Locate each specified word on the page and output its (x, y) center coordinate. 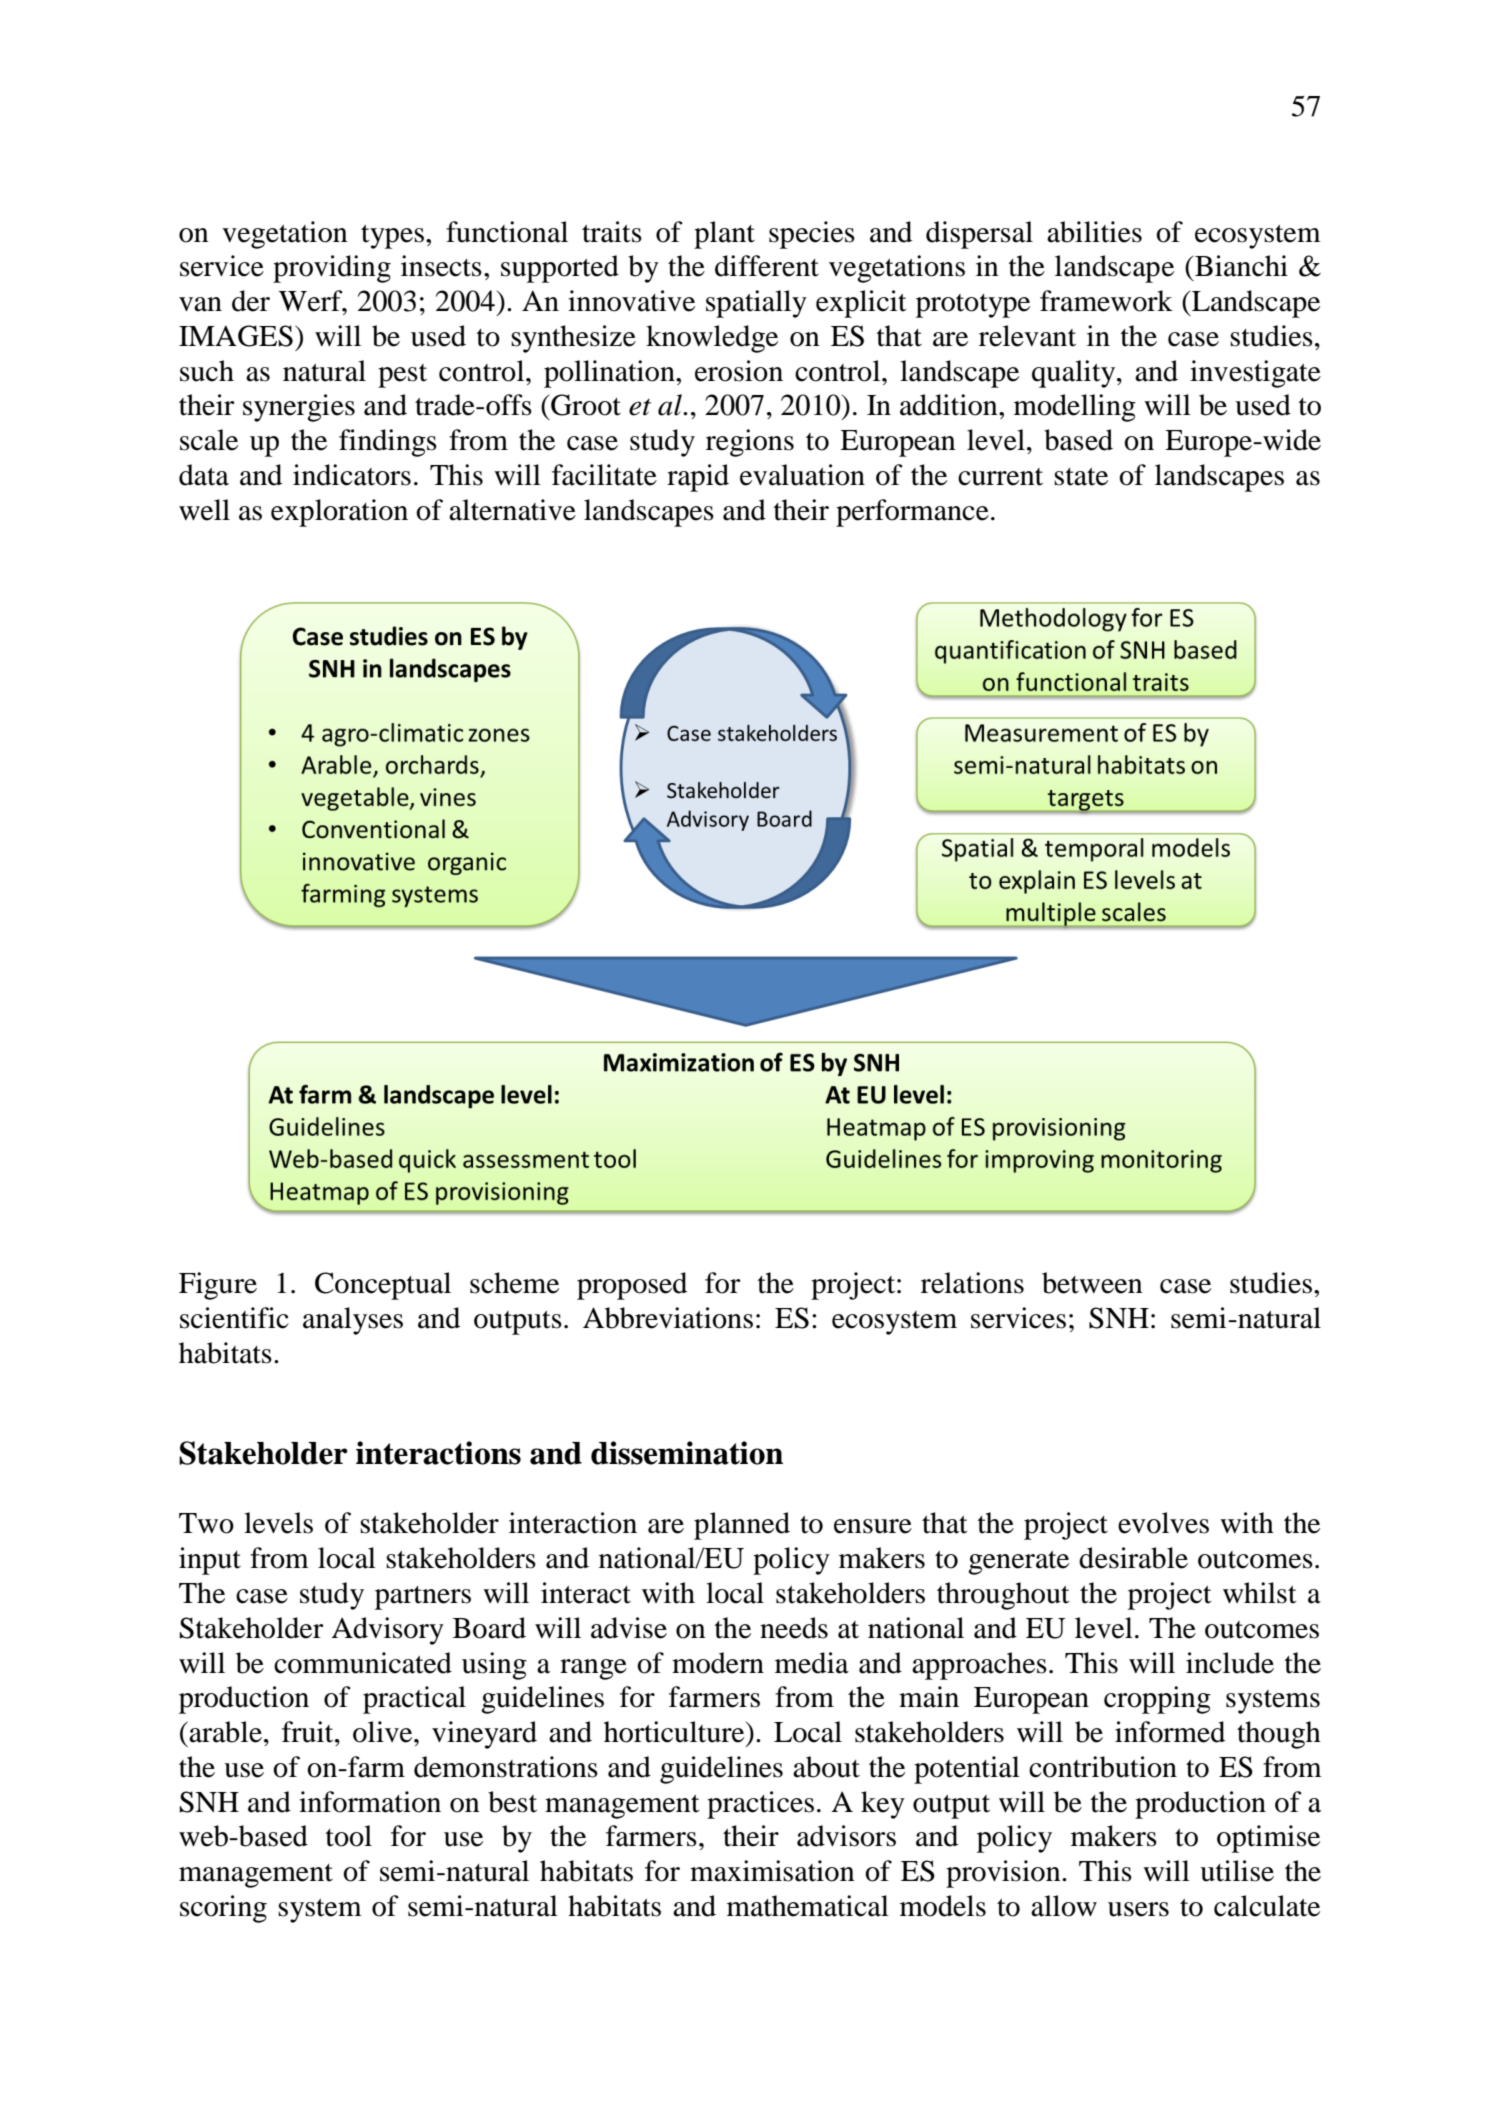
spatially (756, 304)
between (1092, 1283)
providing (332, 269)
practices (760, 1805)
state (1081, 477)
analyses (353, 1321)
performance (912, 513)
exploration (339, 513)
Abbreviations (668, 1318)
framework (1106, 301)
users (1138, 1909)
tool (349, 1836)
